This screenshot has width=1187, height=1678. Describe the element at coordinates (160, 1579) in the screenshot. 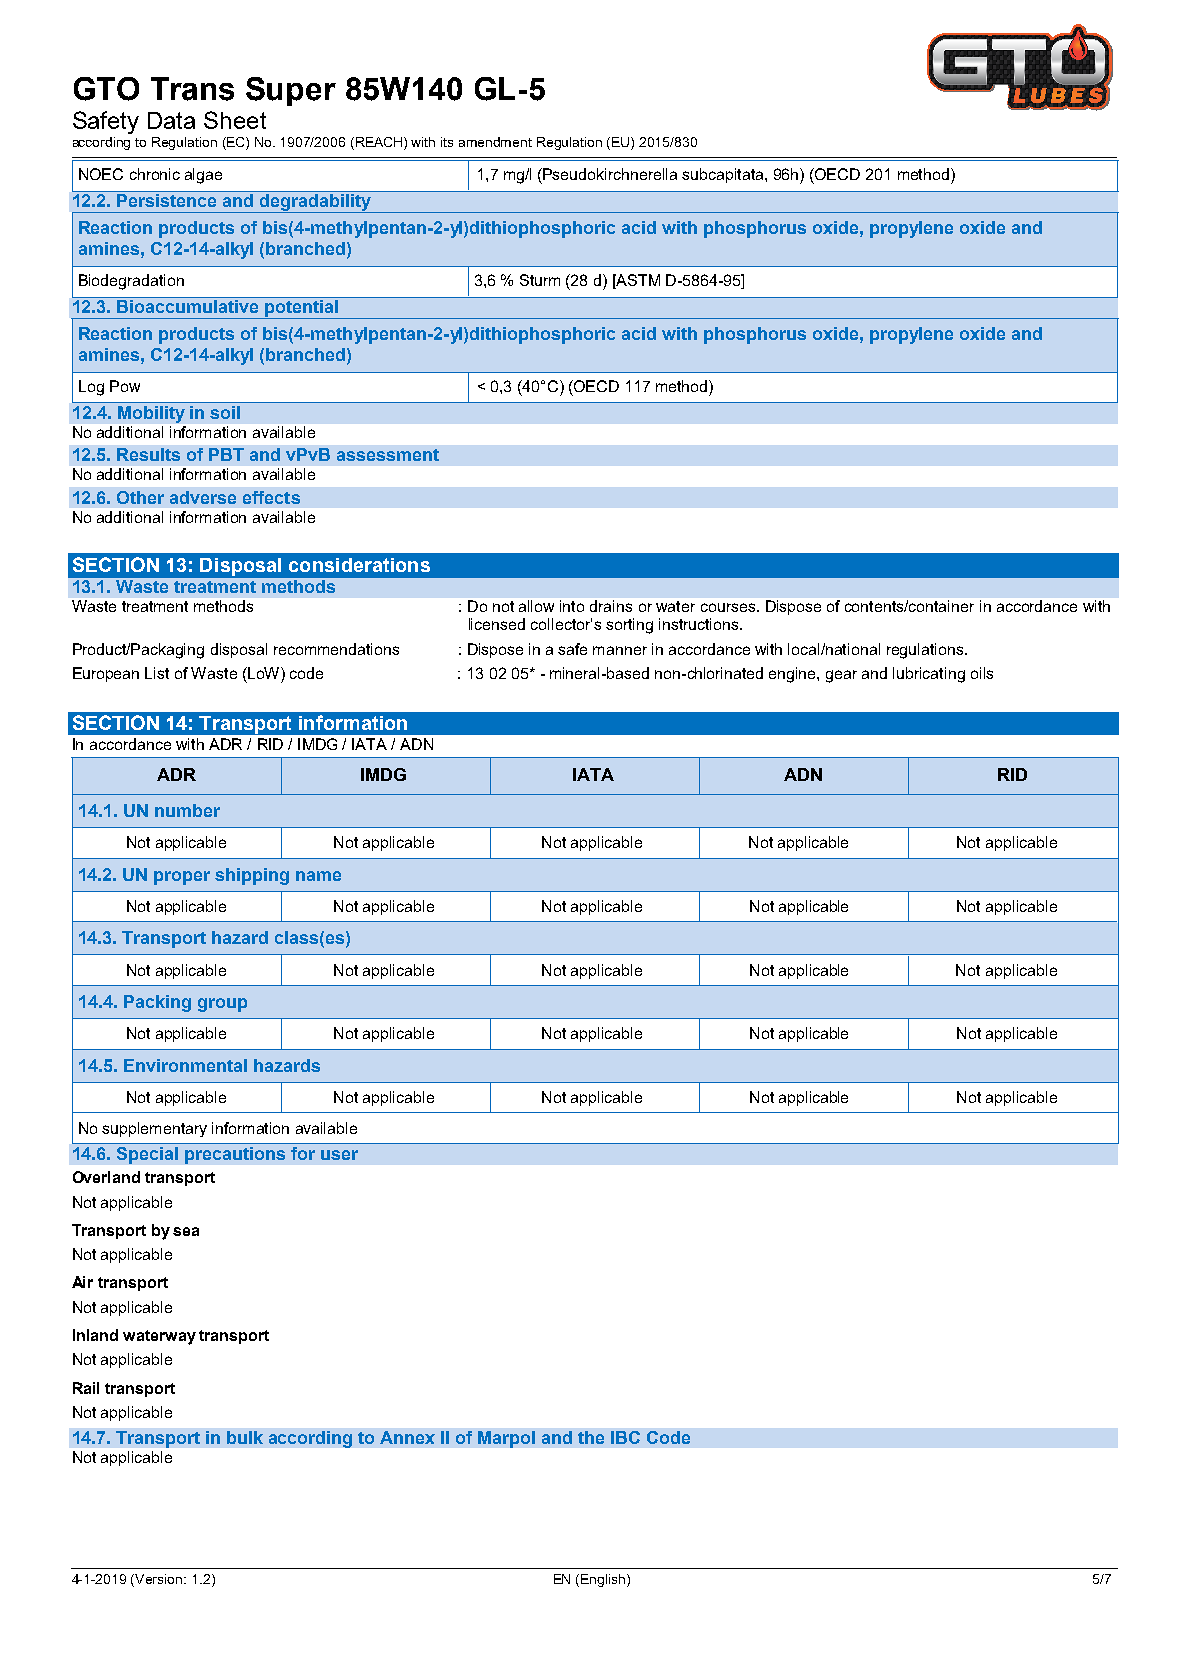

I see `Version` at that location.
